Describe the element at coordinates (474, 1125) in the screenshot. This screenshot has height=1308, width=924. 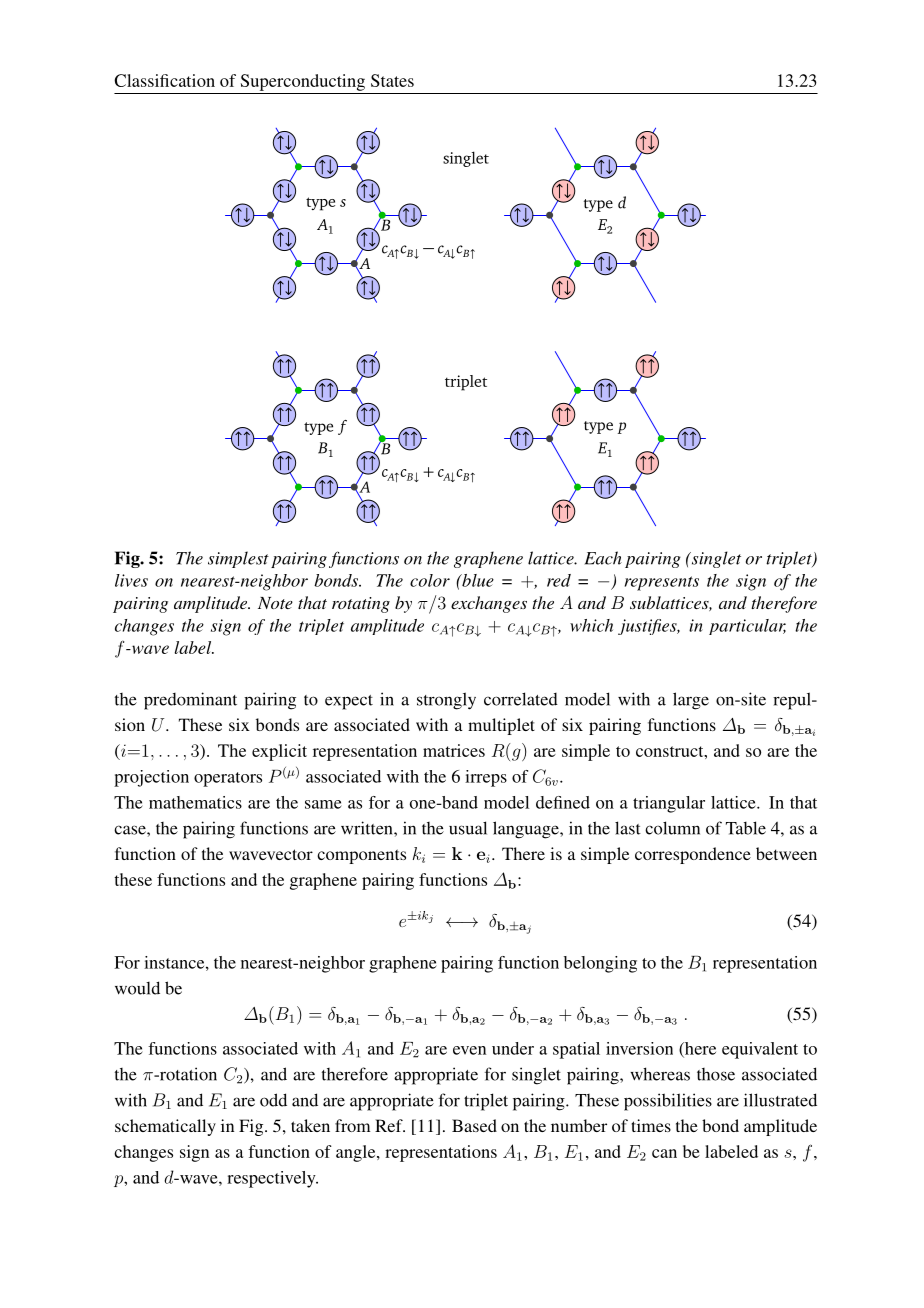
I see `Based` at that location.
